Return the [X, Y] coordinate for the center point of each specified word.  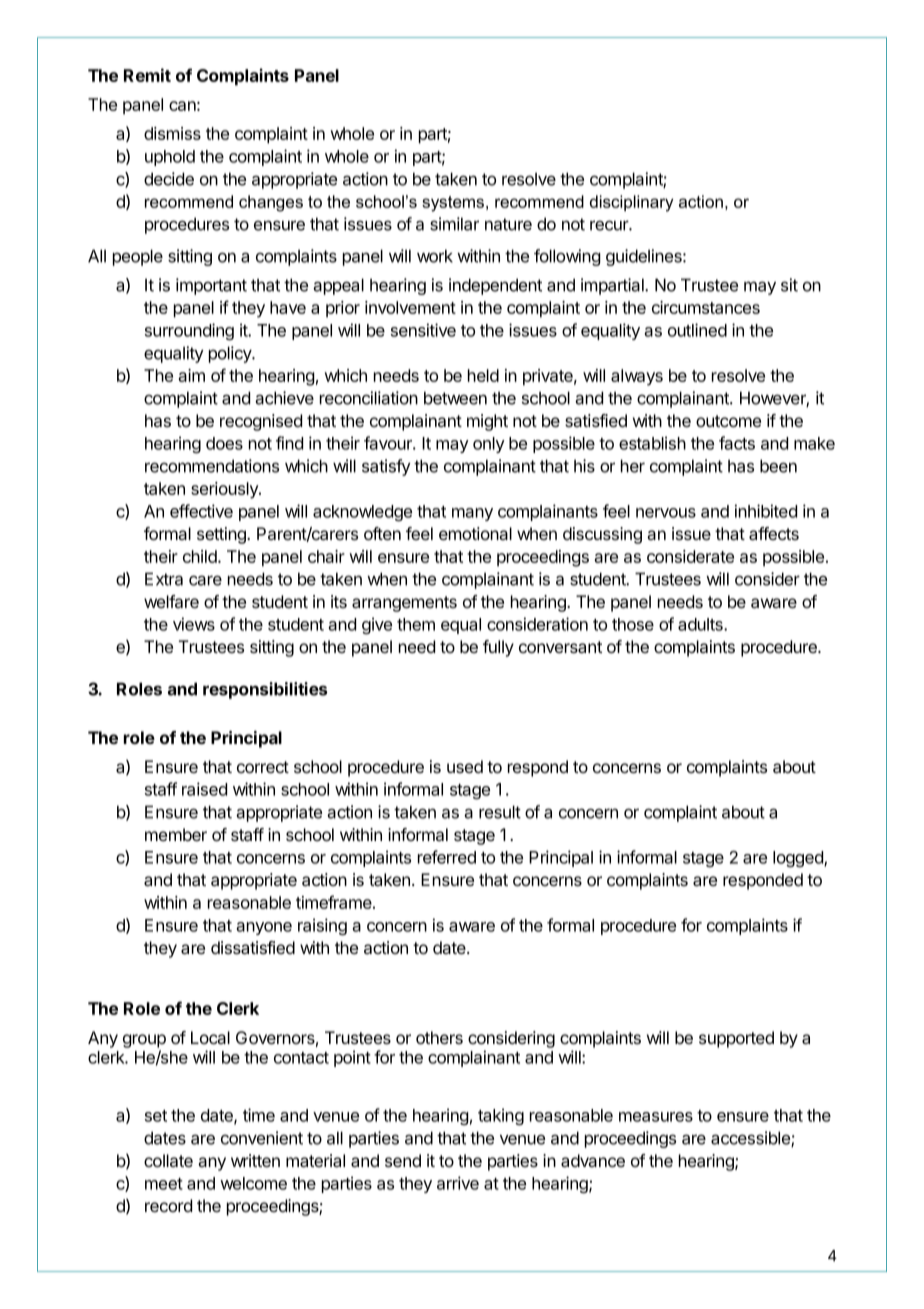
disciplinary [631, 203]
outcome [728, 421]
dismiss [172, 133]
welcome [253, 1183]
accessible [751, 1139]
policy [231, 354]
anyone [264, 928]
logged [799, 859]
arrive [458, 1183]
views [194, 624]
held [483, 375]
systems [454, 204]
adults [701, 624]
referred [447, 857]
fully [498, 648]
